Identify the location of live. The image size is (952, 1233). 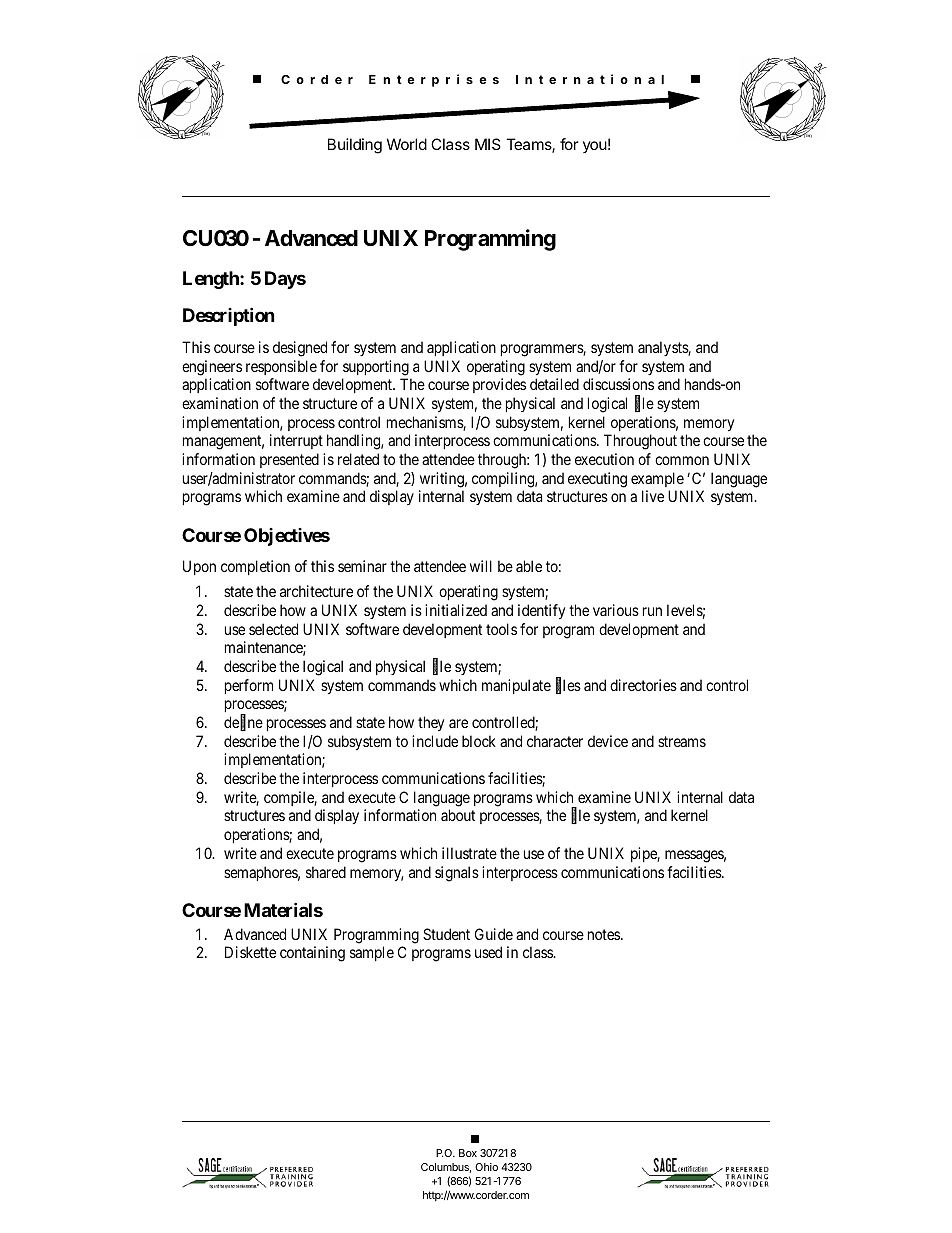
(653, 496).
